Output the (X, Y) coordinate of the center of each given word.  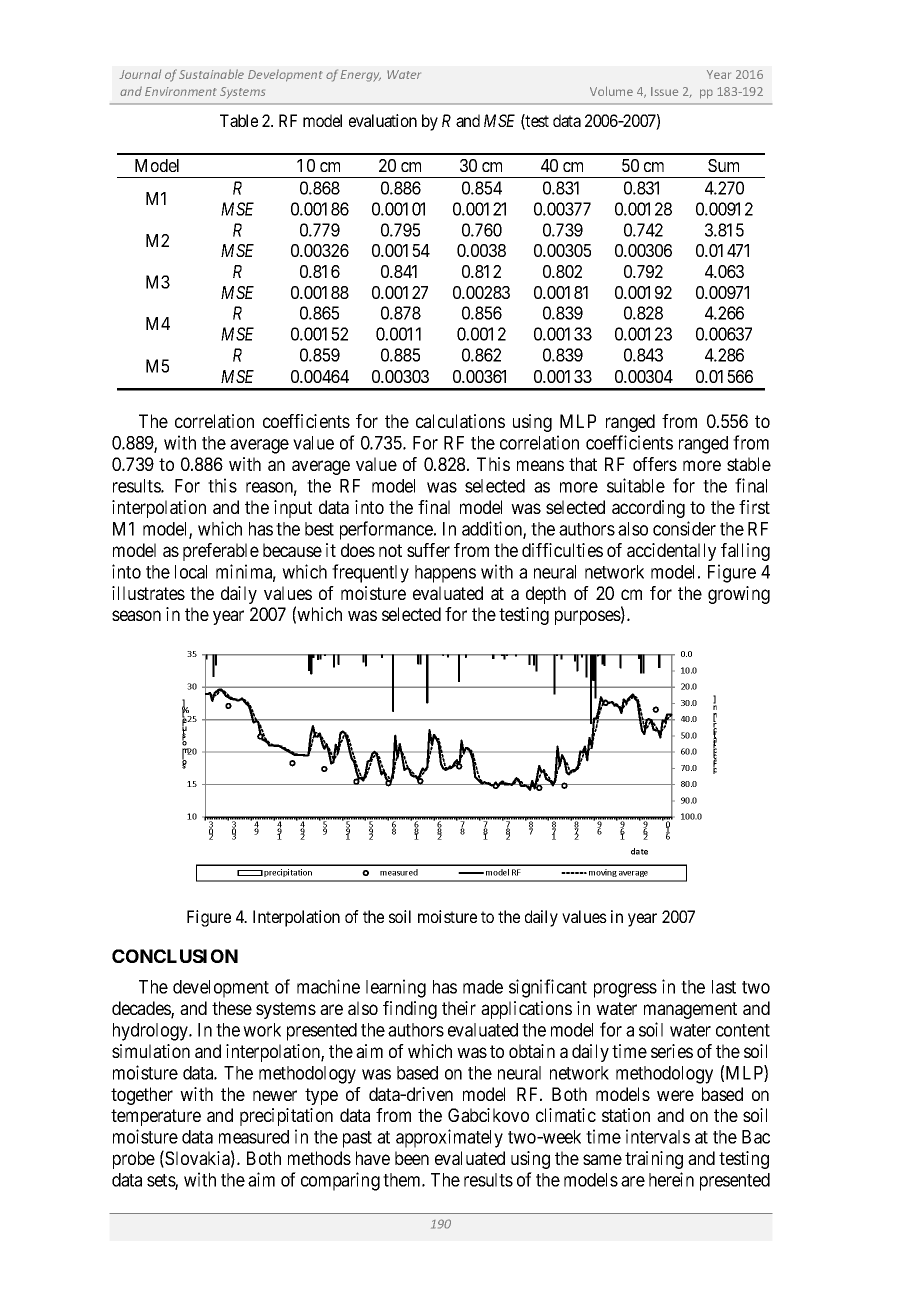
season (136, 615)
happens (445, 574)
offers (655, 464)
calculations (460, 421)
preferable (221, 552)
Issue (664, 91)
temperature (156, 1117)
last (724, 987)
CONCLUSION (175, 956)
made (483, 987)
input (293, 509)
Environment (181, 91)
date (639, 851)
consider (684, 528)
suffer (428, 550)
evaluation (383, 120)
